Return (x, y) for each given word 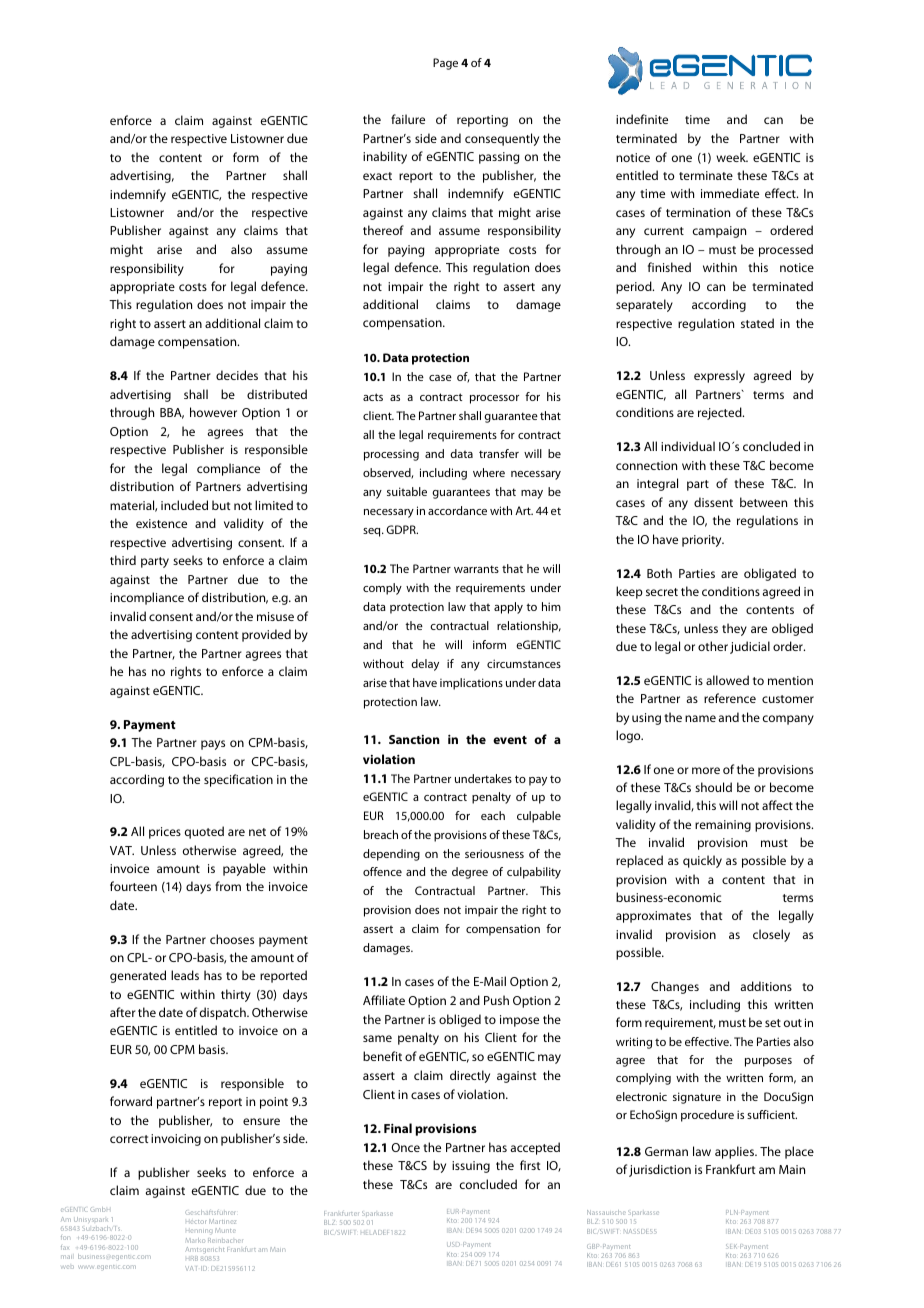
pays (213, 745)
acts (373, 397)
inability (385, 157)
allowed (727, 680)
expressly (719, 376)
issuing (471, 1167)
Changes (675, 987)
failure (408, 119)
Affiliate (384, 1000)
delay (425, 665)
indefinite (642, 119)
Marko (195, 1240)
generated (138, 976)
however (213, 412)
